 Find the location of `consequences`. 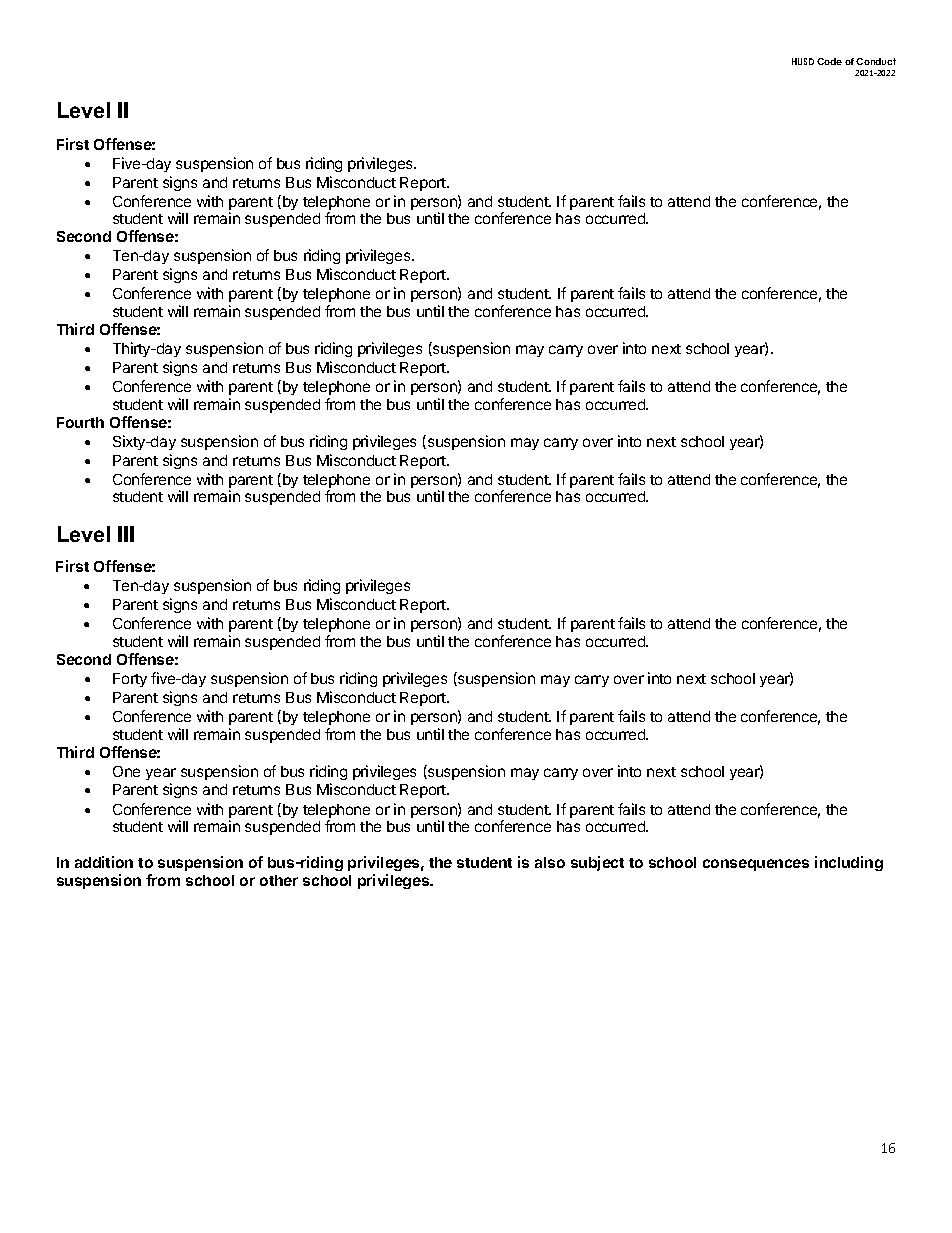

consequences is located at coordinates (756, 865).
